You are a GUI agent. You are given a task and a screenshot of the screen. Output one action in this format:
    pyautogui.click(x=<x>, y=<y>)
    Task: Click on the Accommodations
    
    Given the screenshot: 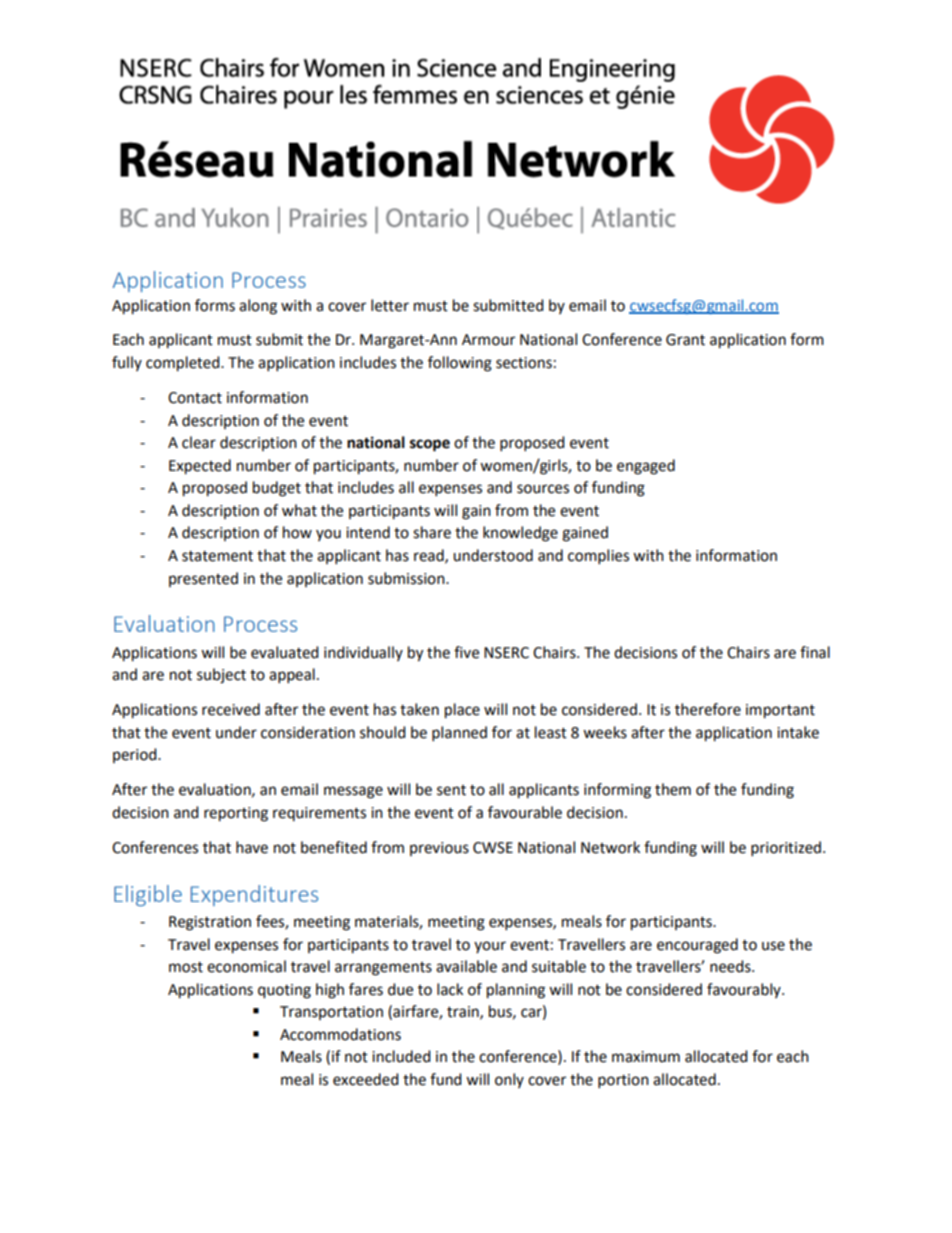 What is the action you would take?
    pyautogui.click(x=340, y=1034)
